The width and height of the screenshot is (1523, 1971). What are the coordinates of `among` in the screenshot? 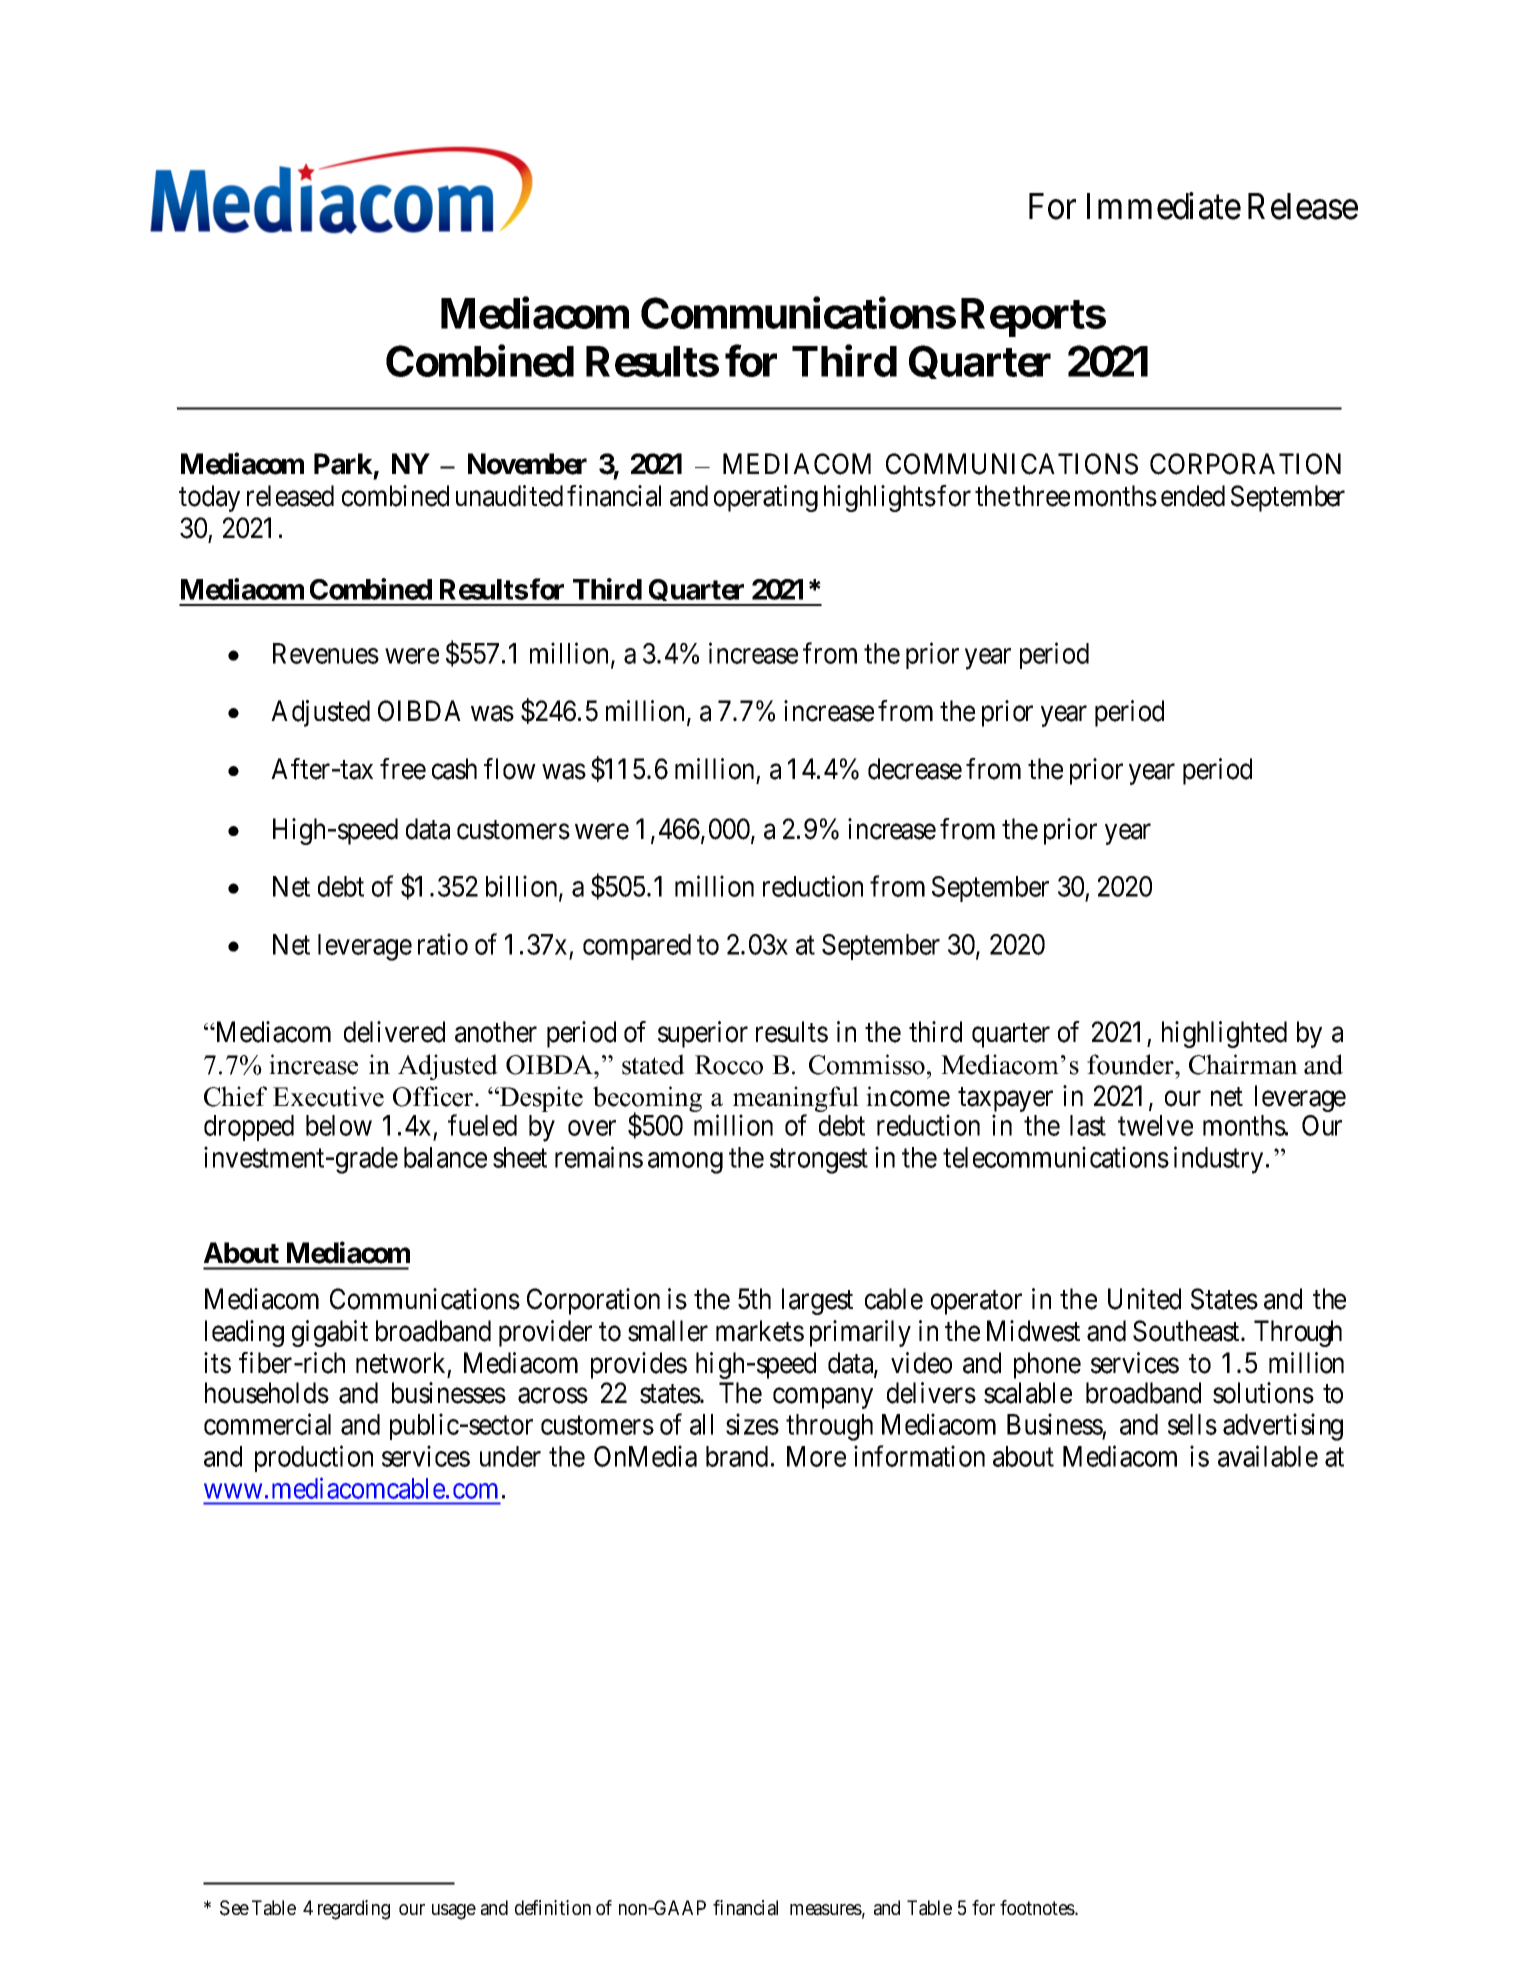 It's located at (685, 1163).
